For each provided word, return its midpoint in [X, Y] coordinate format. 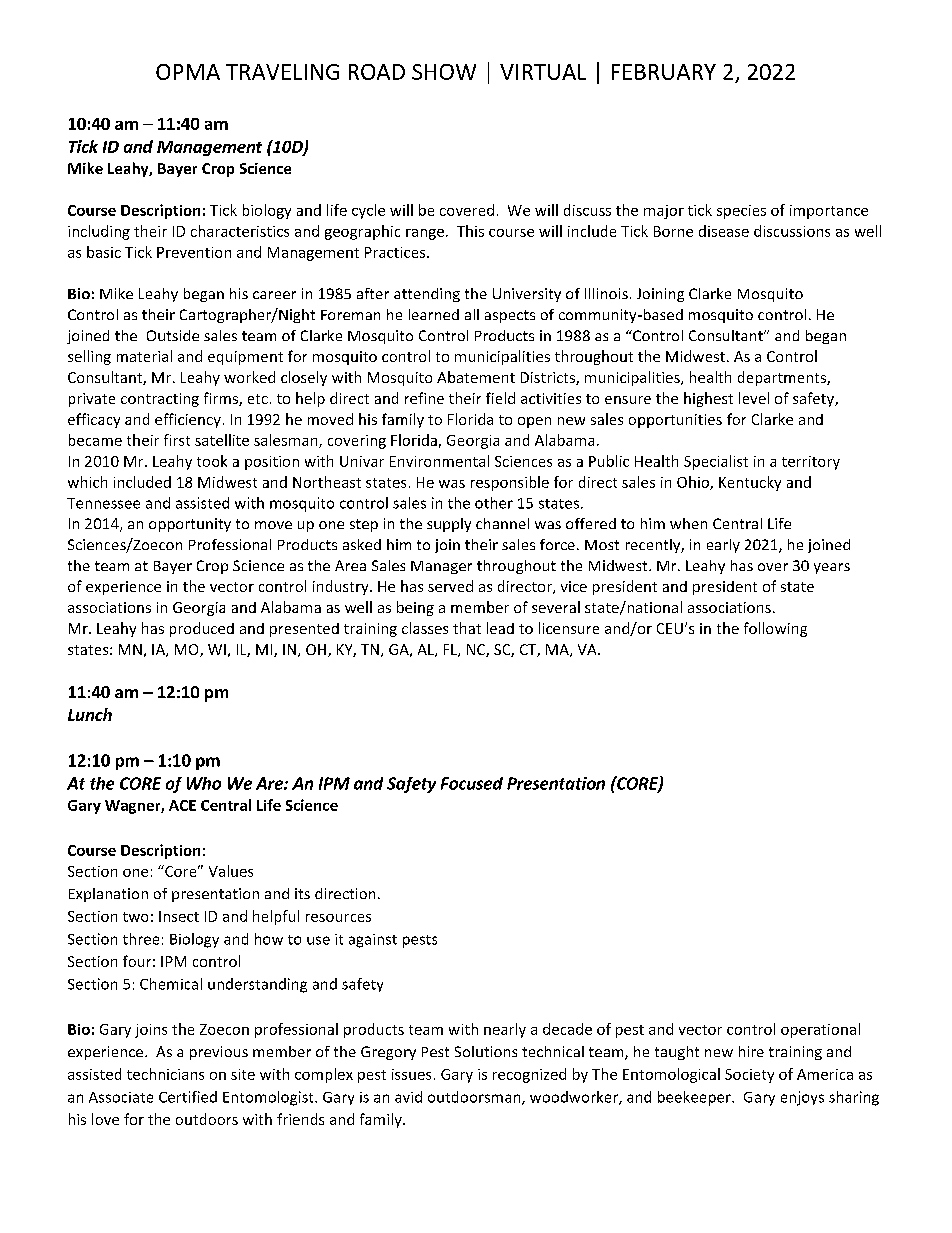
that [467, 628]
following [775, 629]
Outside [173, 335]
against [373, 941]
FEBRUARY [664, 72]
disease [724, 231]
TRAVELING [282, 72]
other [494, 503]
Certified [188, 1097]
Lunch [90, 714]
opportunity [190, 525]
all [472, 314]
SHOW [444, 72]
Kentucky [750, 483]
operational [820, 1030]
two [135, 917]
